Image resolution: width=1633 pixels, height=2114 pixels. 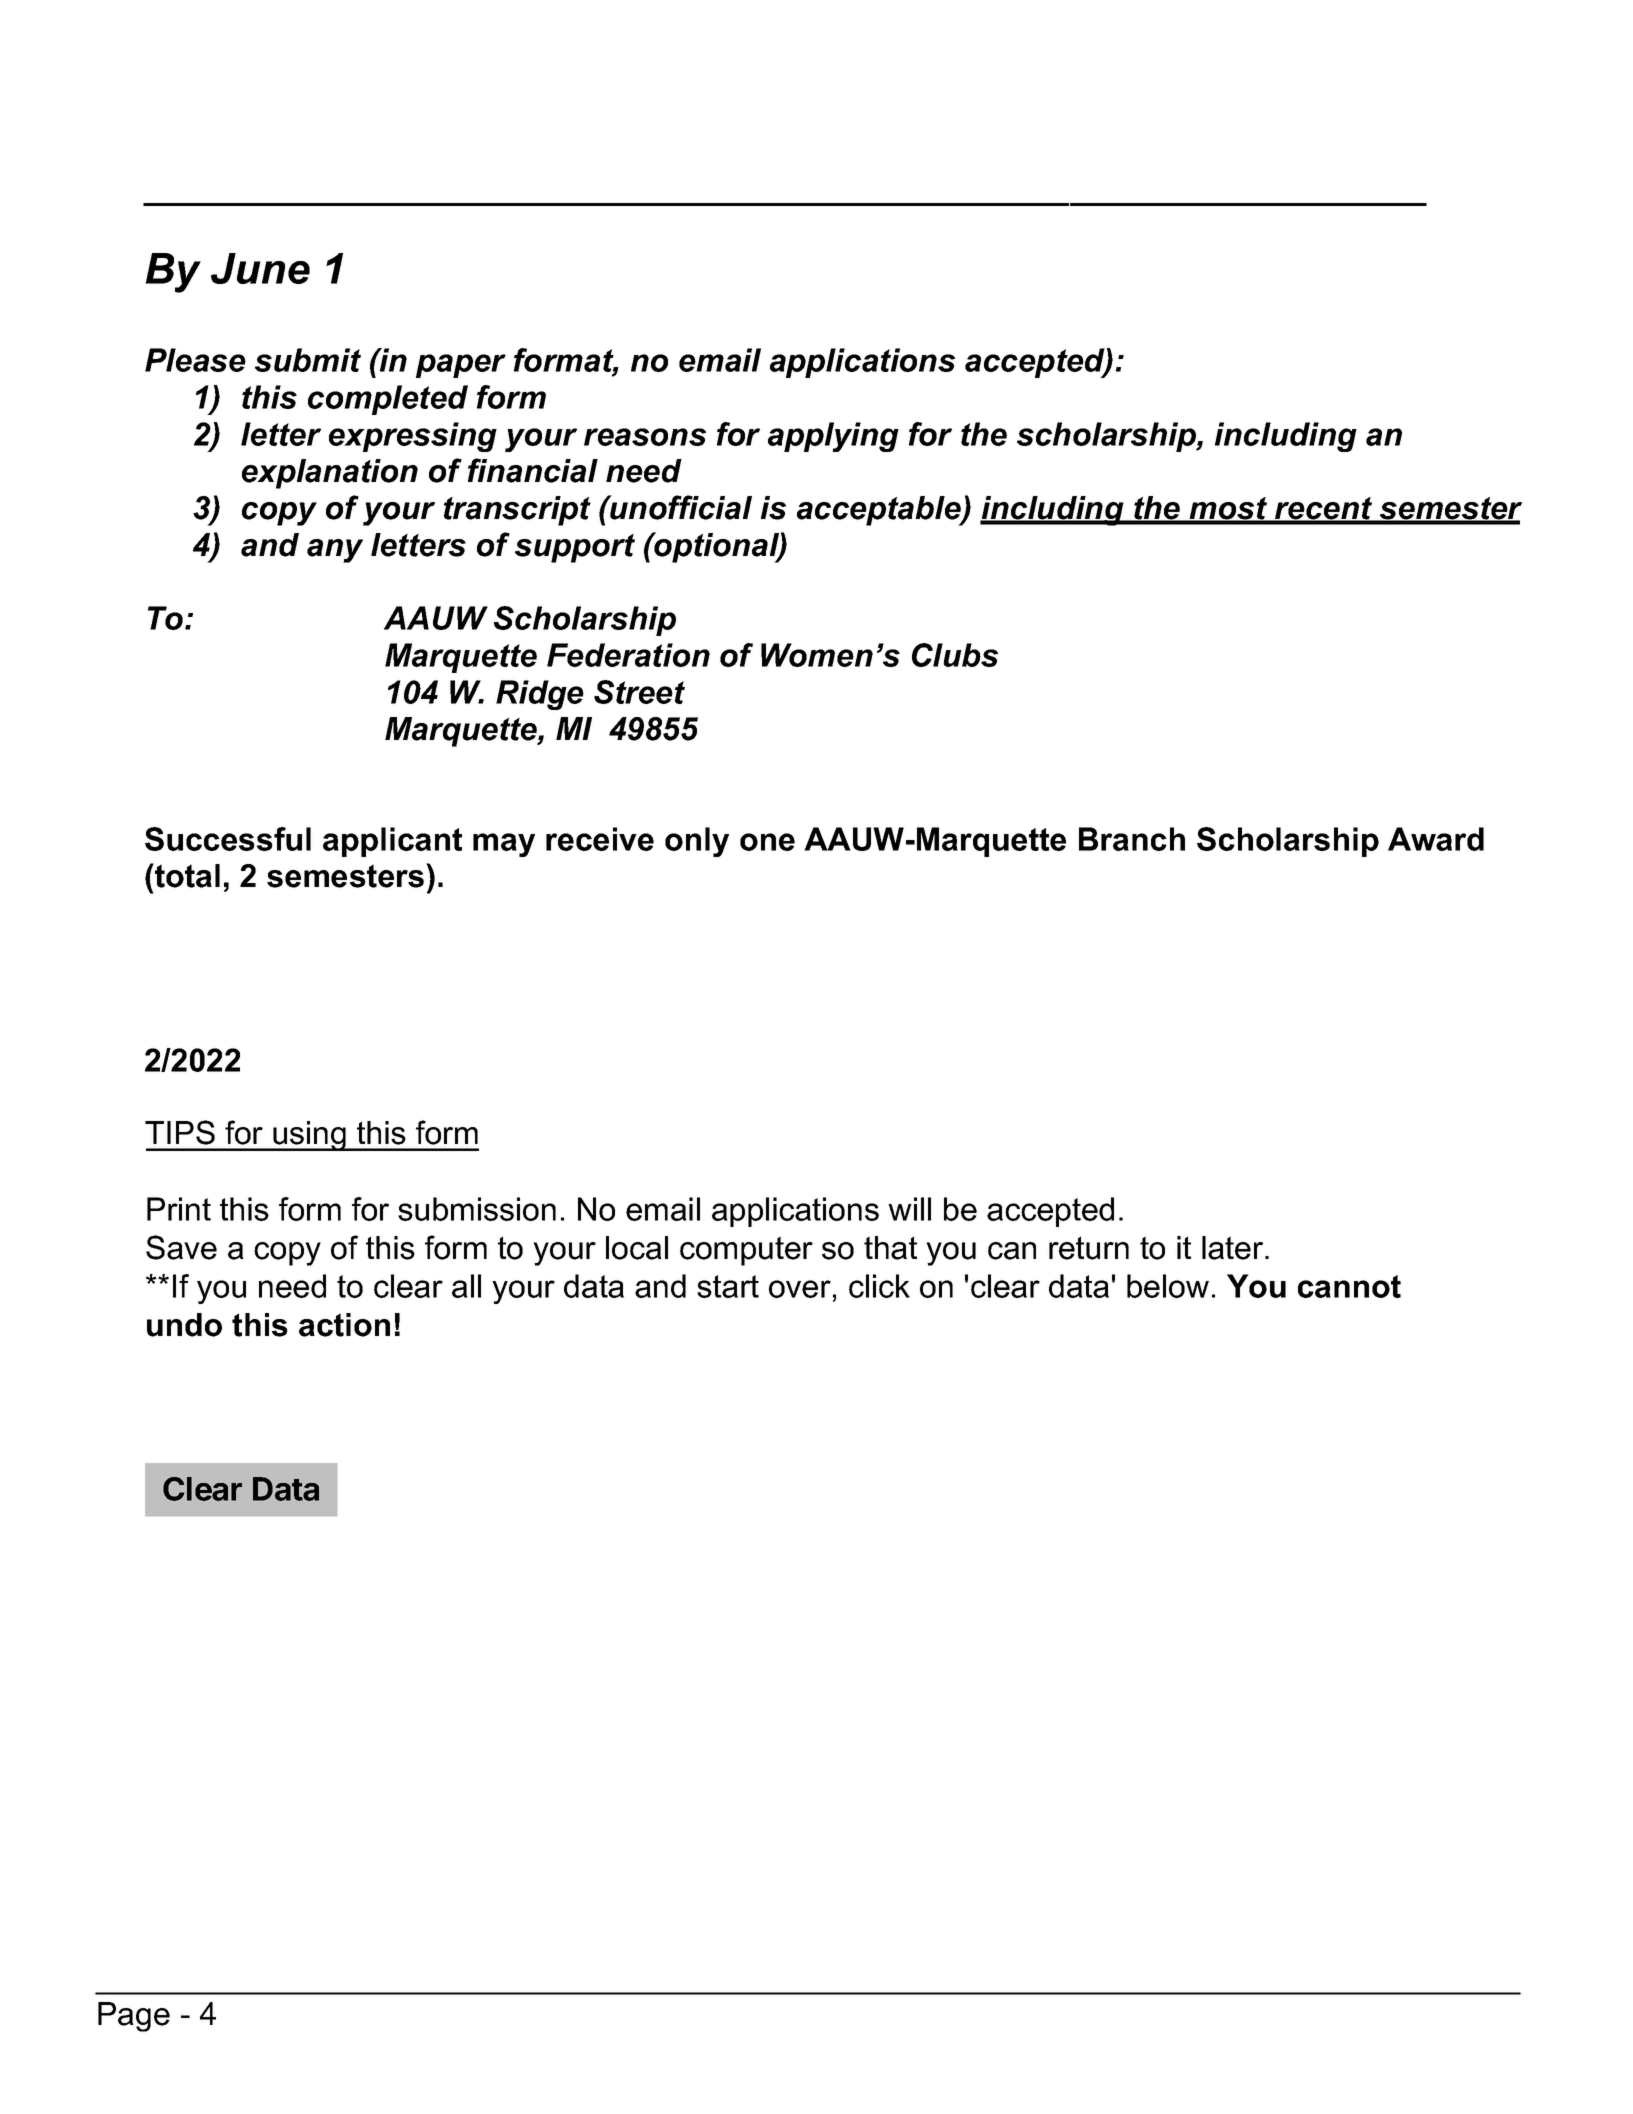 I want to click on will, so click(x=909, y=1209).
